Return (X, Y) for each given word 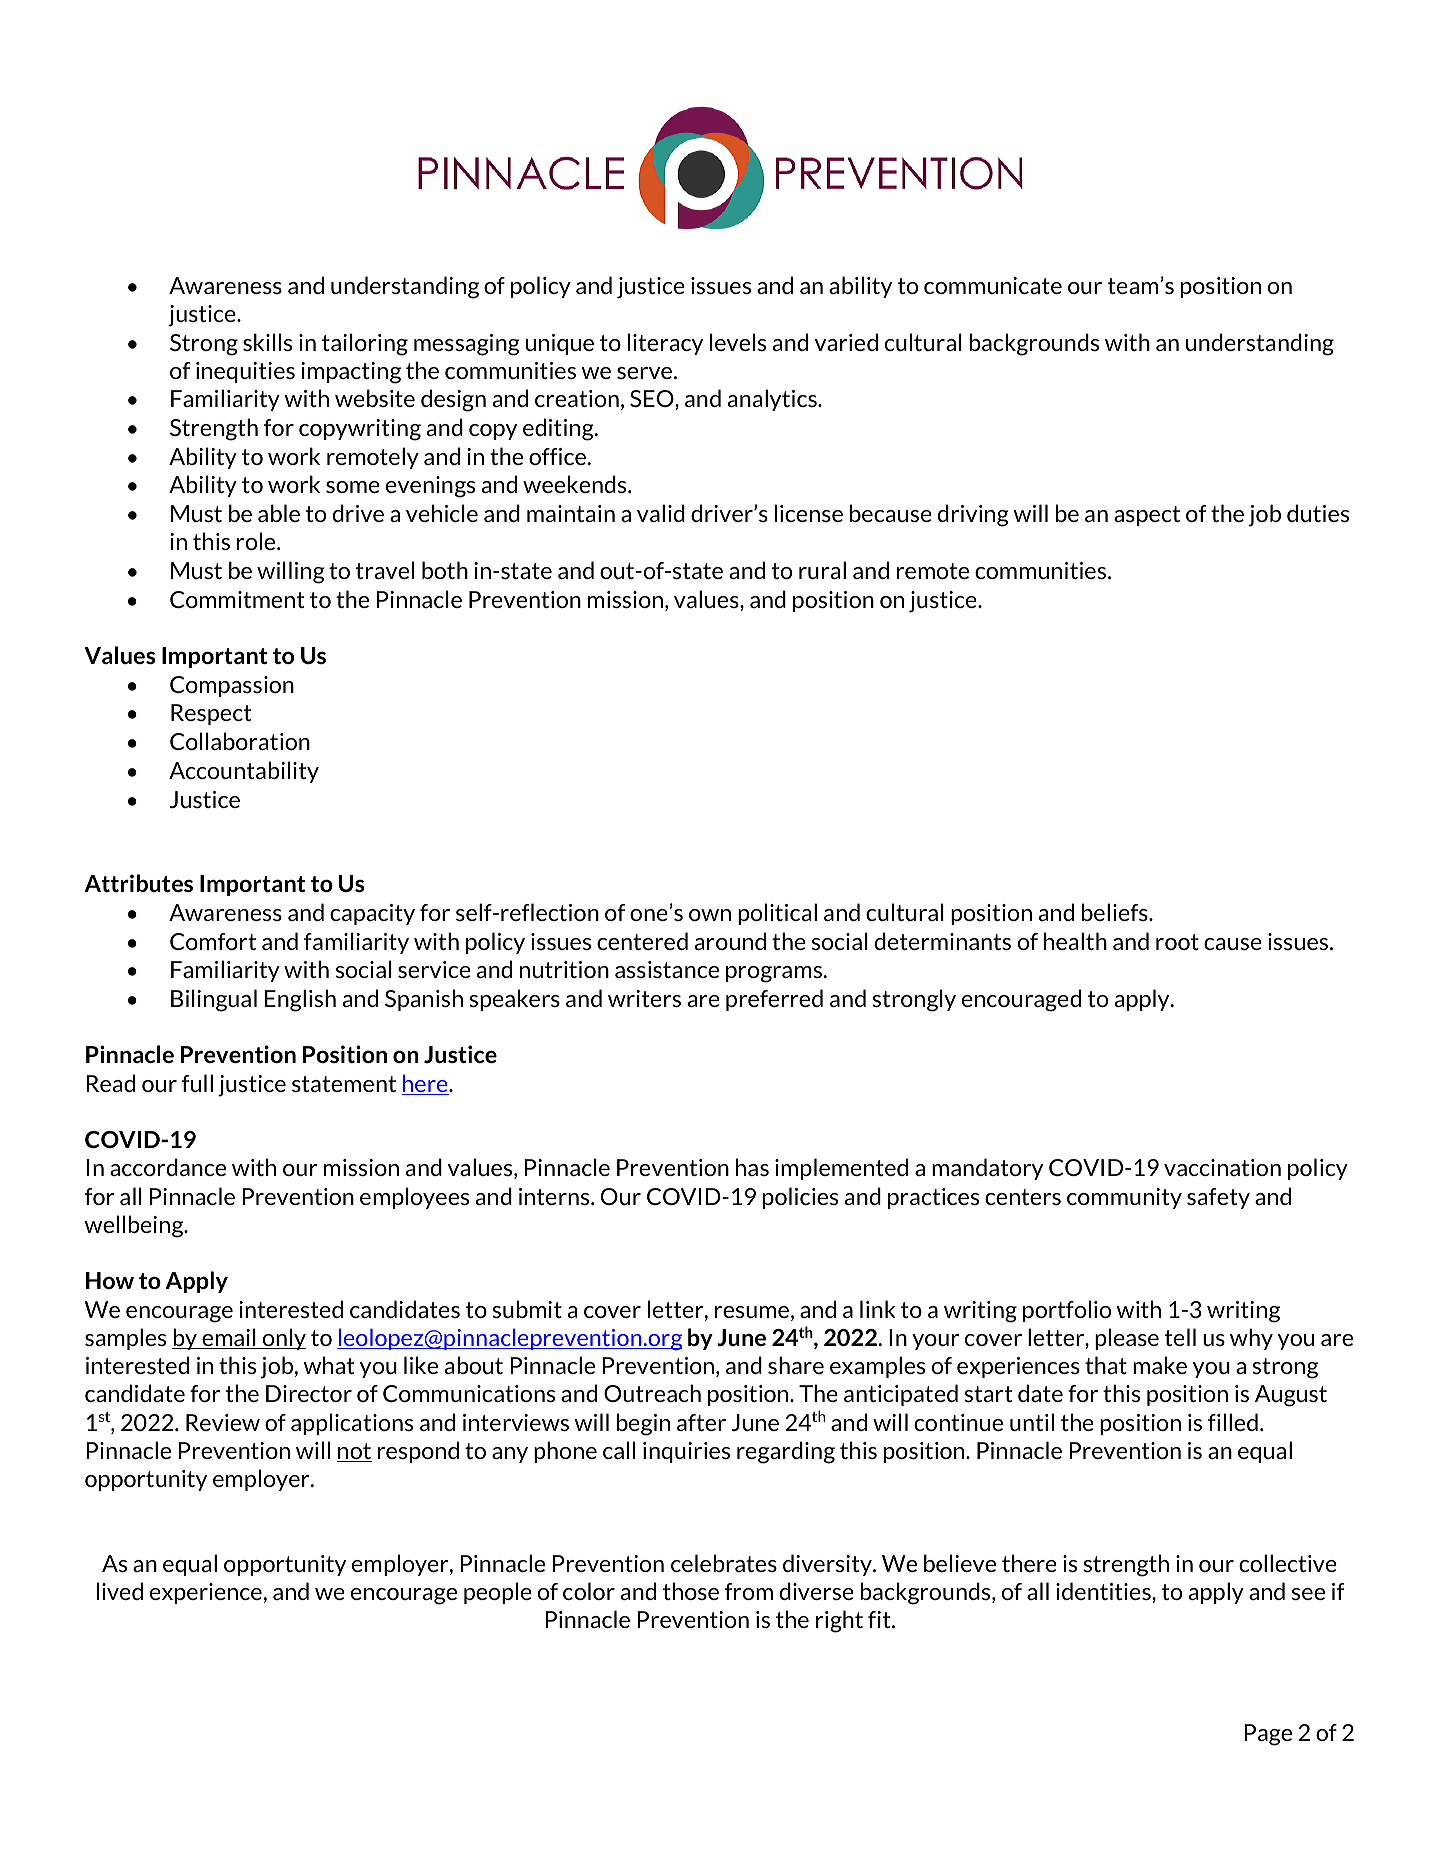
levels (738, 342)
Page (1268, 1735)
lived (120, 1591)
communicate (993, 285)
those (691, 1591)
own (710, 915)
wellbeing (135, 1226)
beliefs (1116, 912)
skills (267, 342)
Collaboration (240, 741)
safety (1218, 1198)
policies (800, 1198)
